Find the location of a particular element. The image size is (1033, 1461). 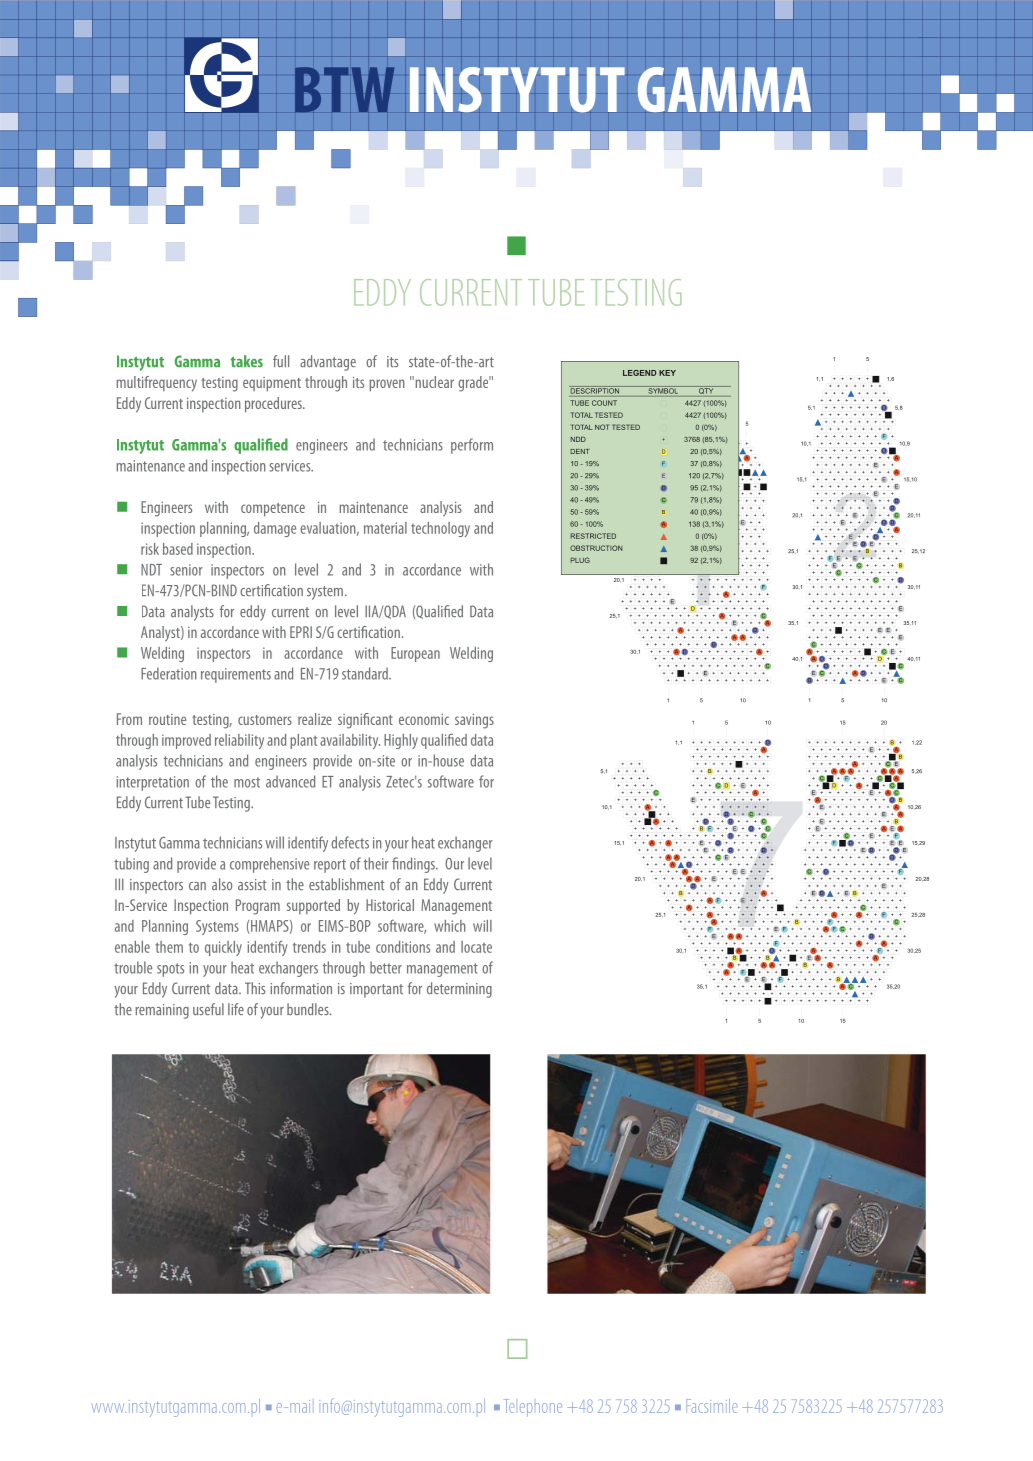

technology is located at coordinates (440, 529).
